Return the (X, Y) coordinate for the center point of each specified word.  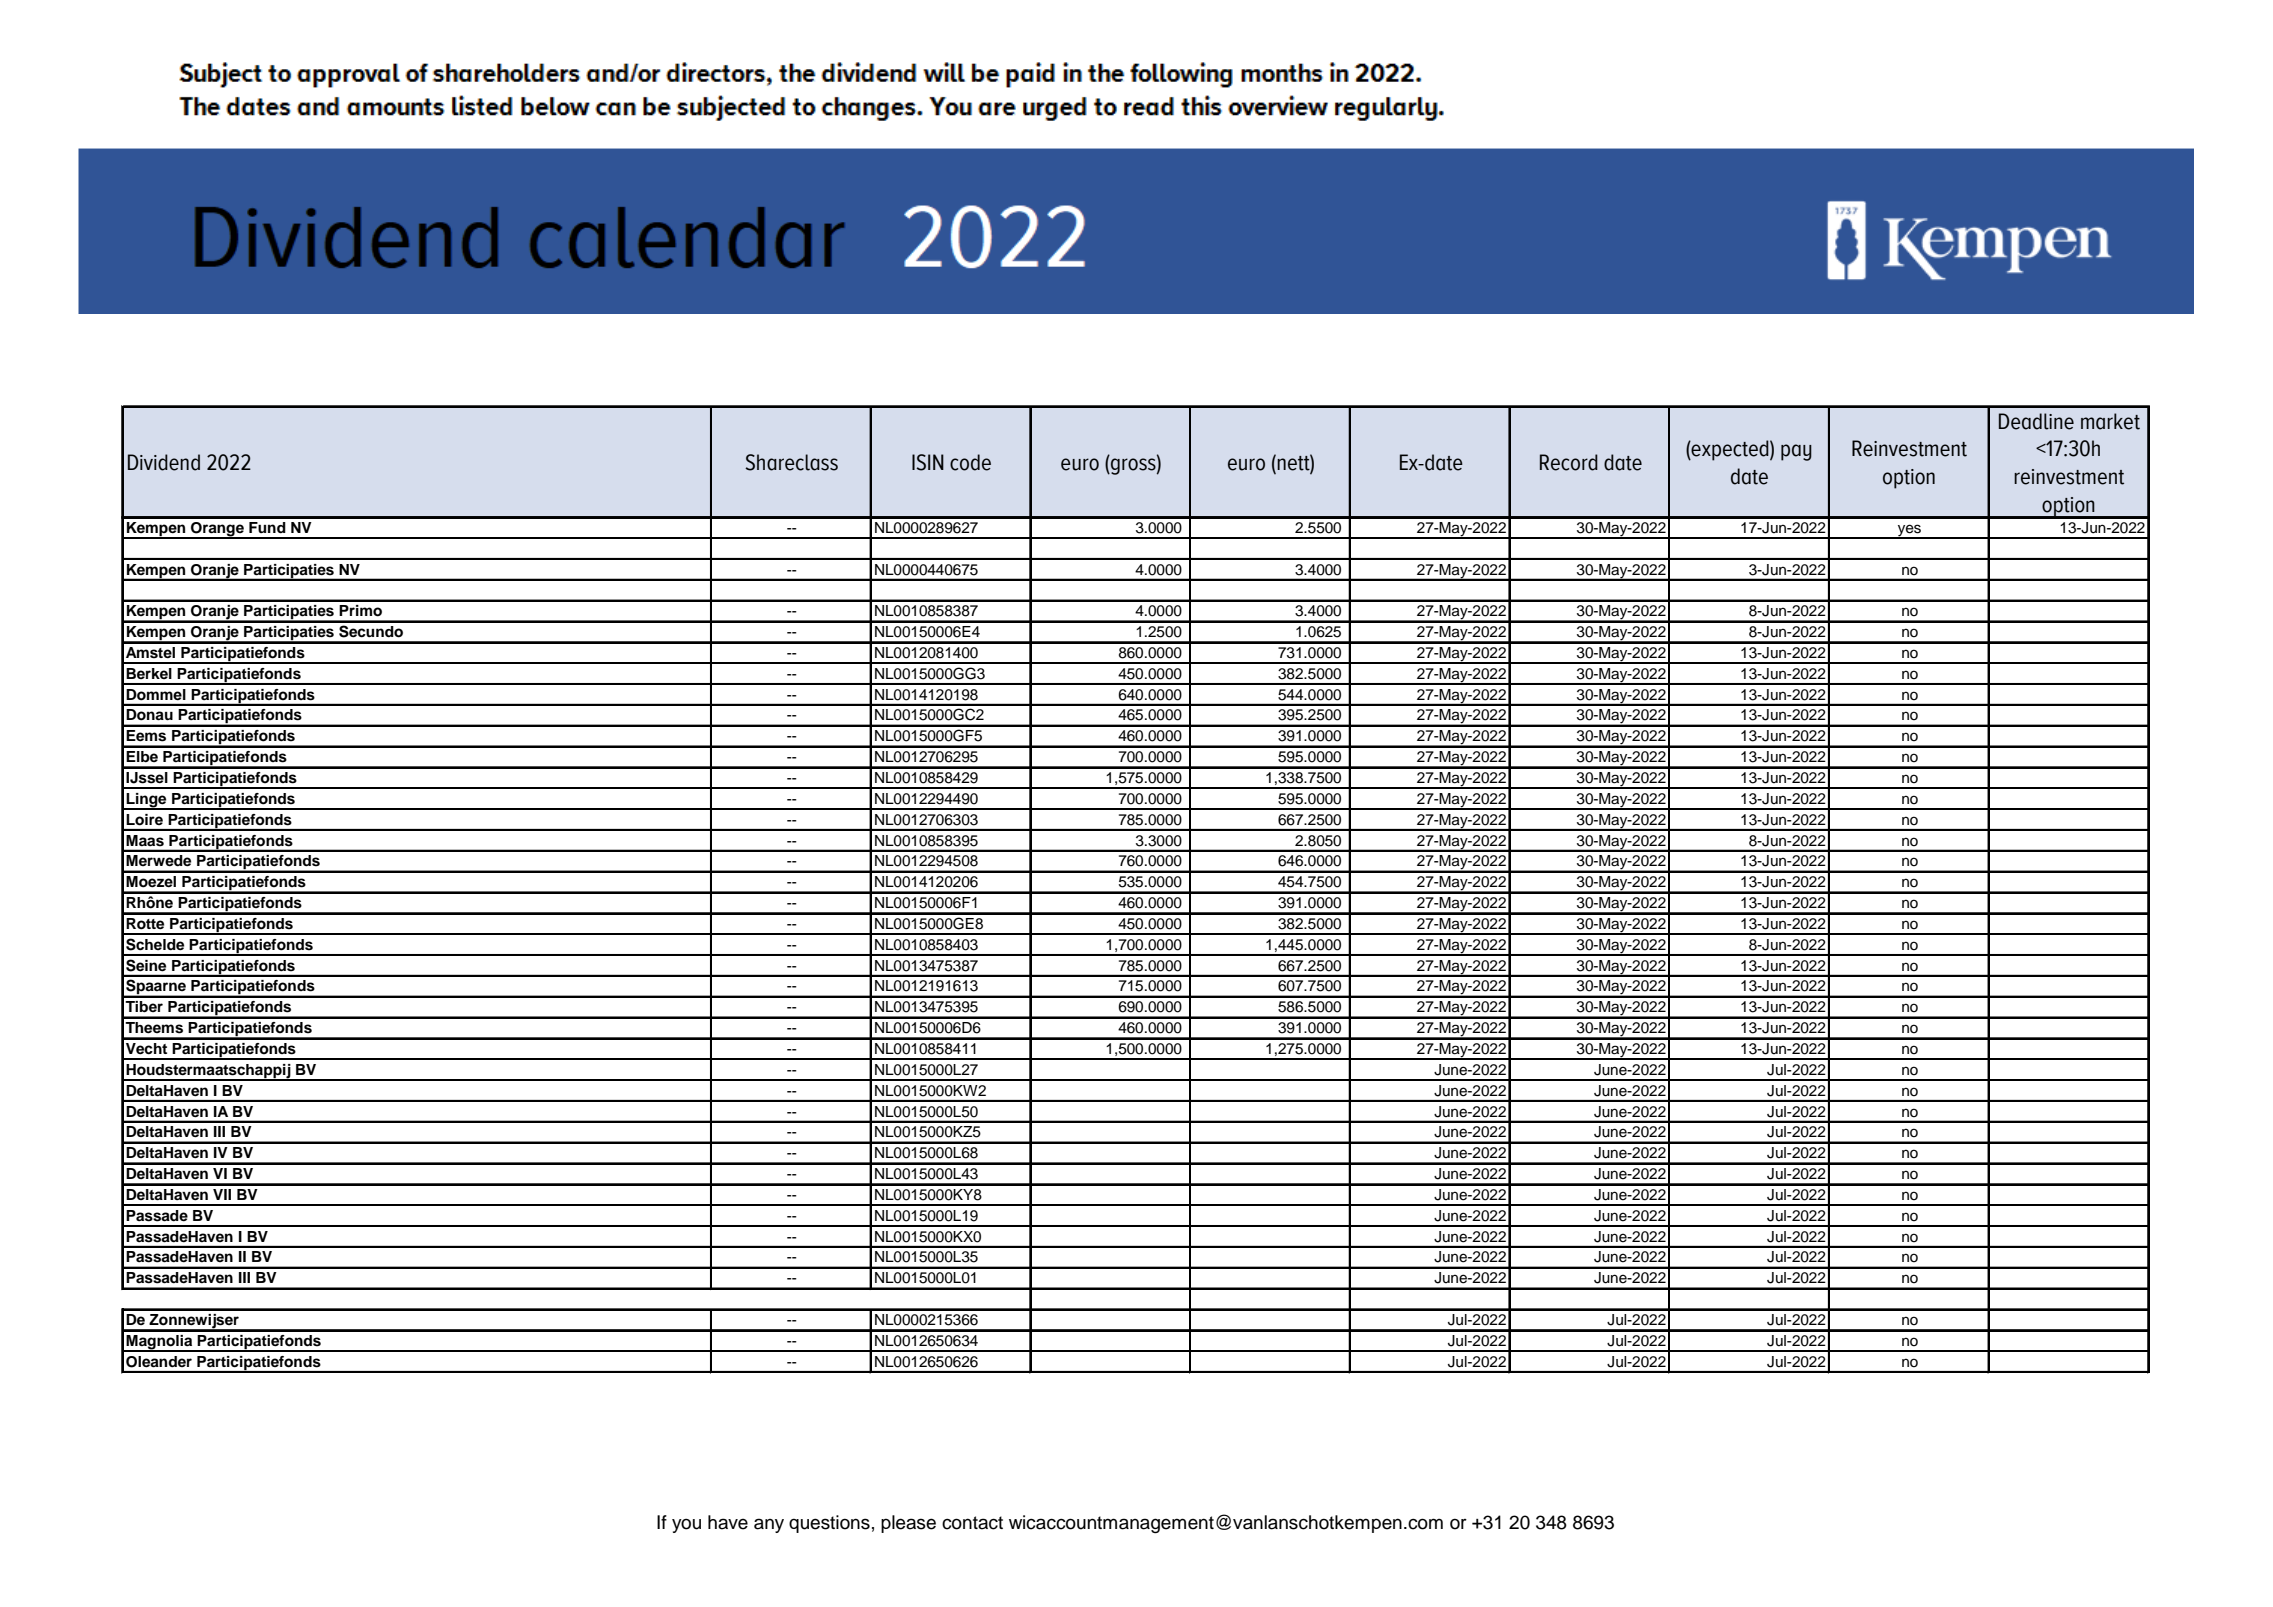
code (970, 462)
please (908, 1524)
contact (972, 1523)
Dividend (164, 462)
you (686, 1525)
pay (1796, 452)
